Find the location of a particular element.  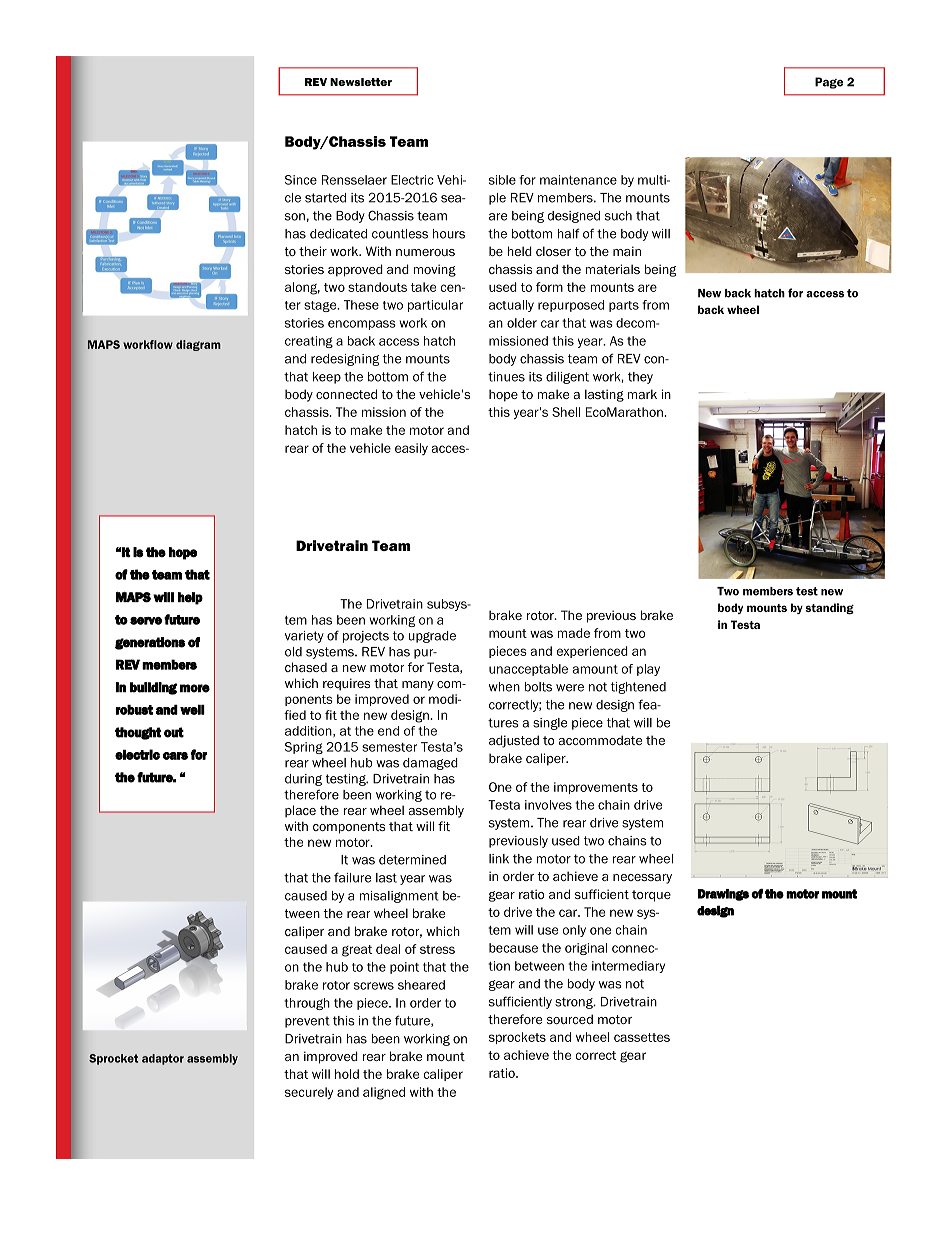

Page is located at coordinates (829, 83).
